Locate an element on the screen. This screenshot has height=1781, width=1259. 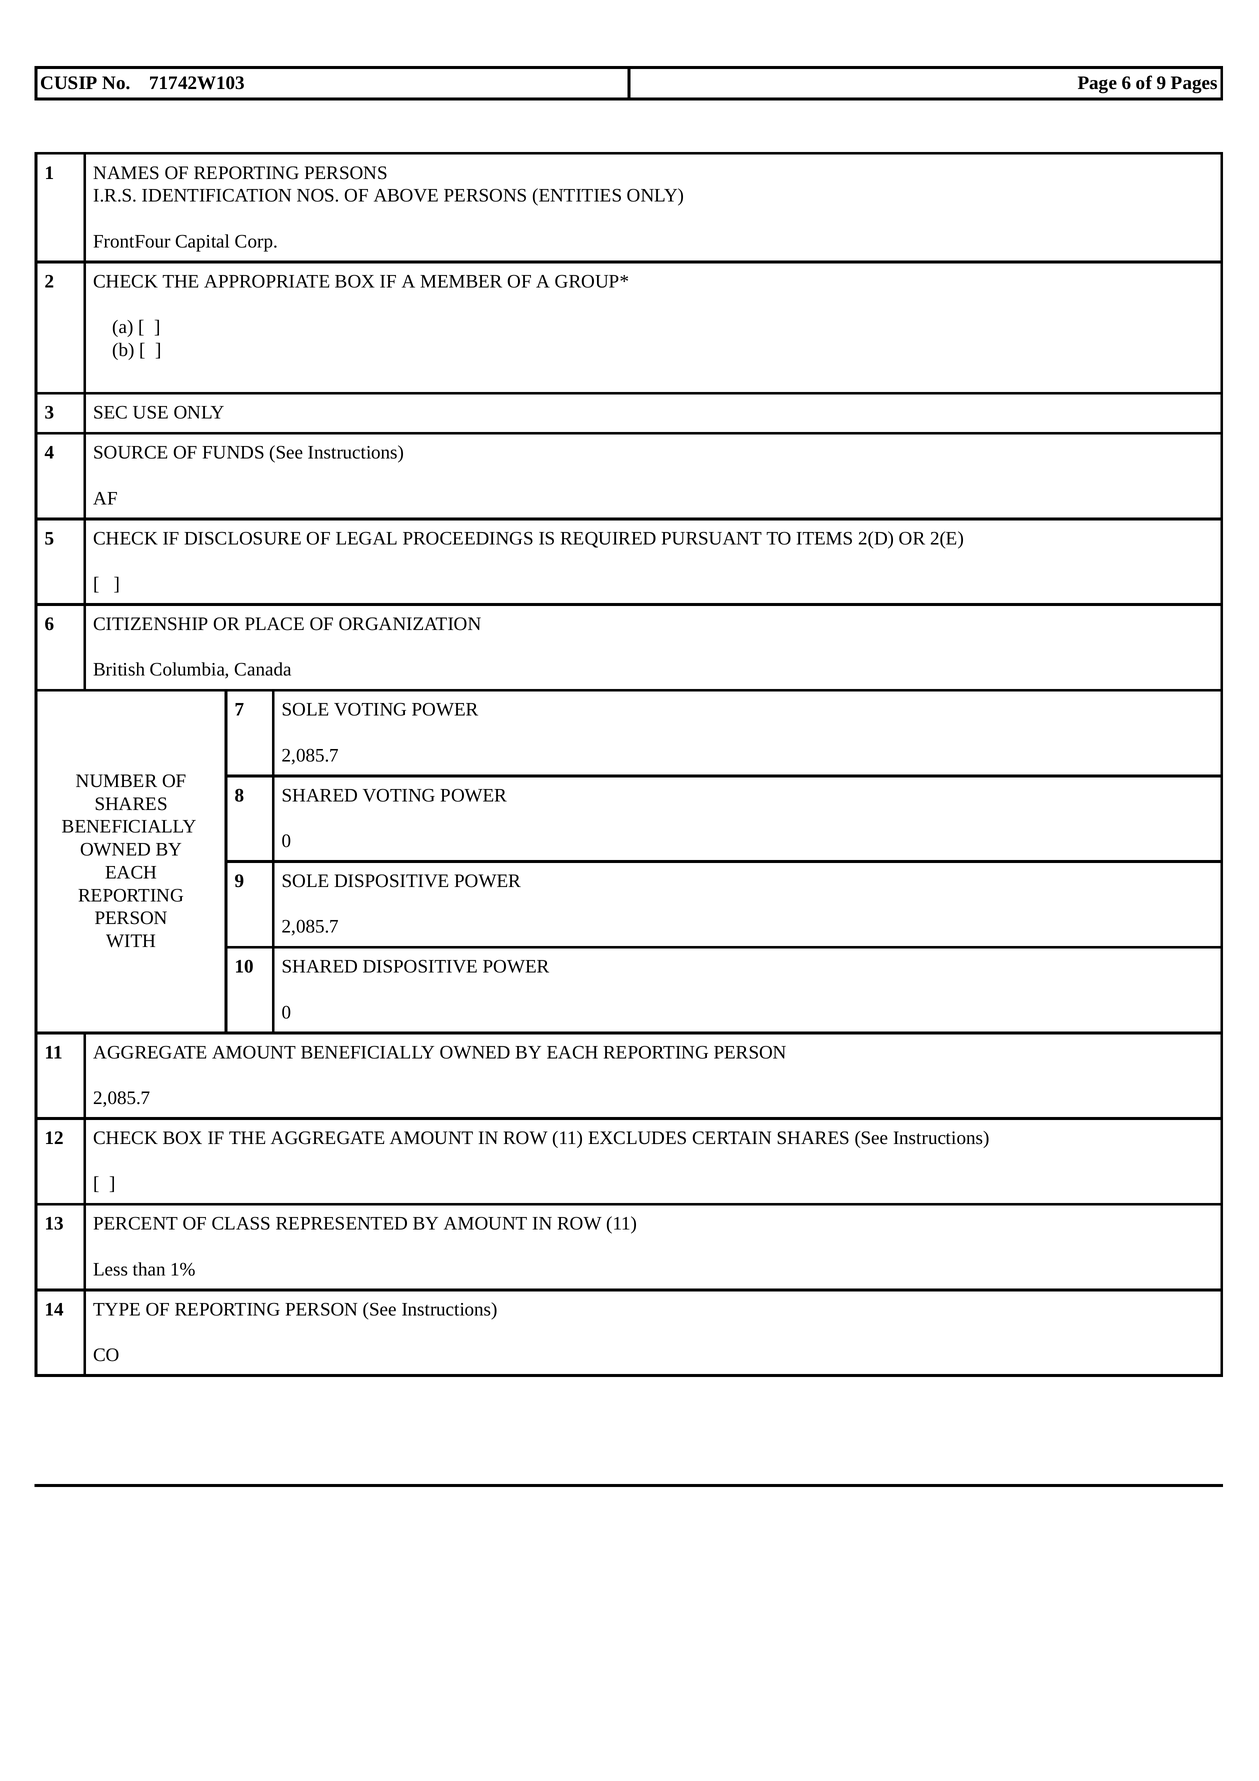
than is located at coordinates (149, 1269).
